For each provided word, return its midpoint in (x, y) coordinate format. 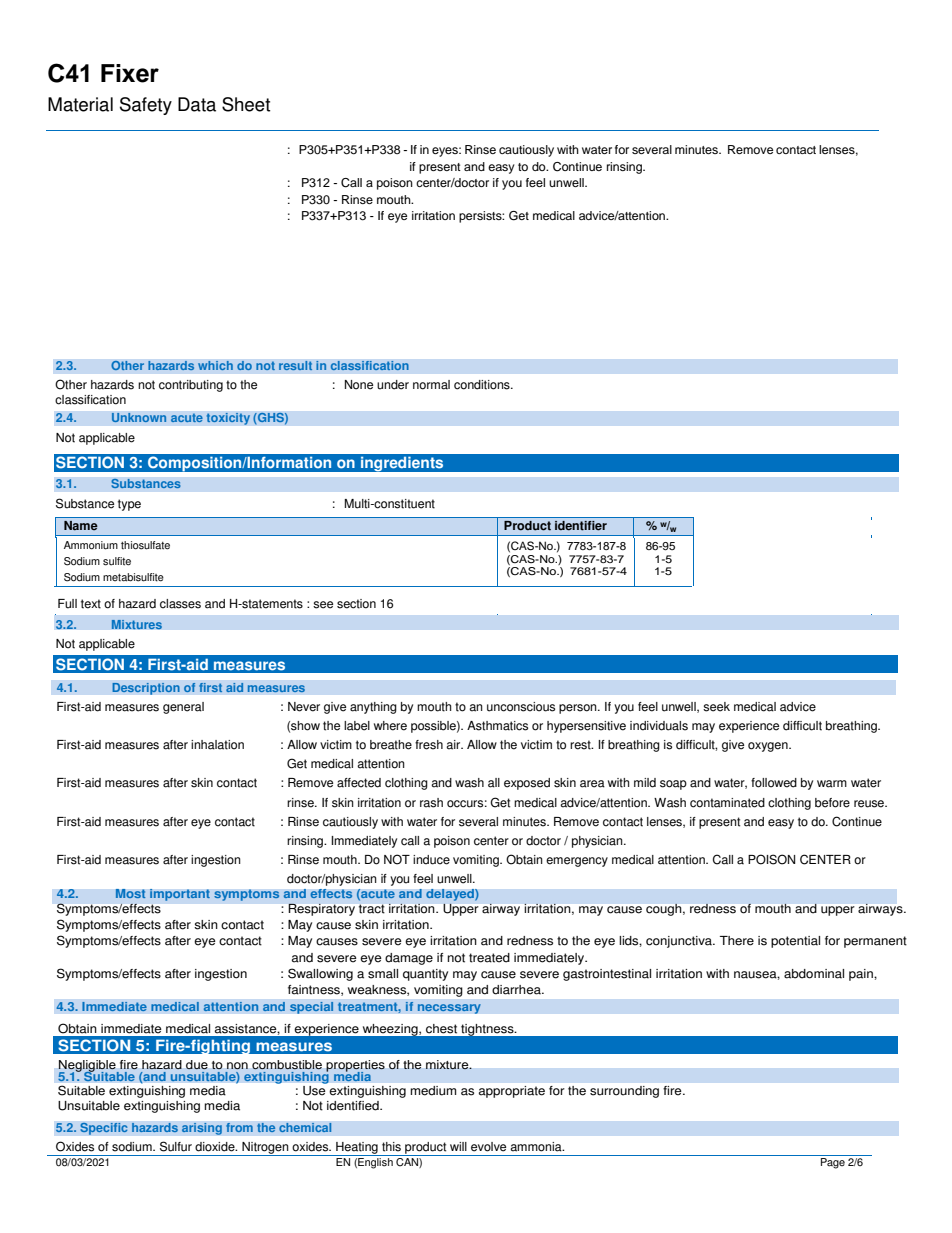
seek (716, 707)
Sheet (246, 104)
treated (489, 958)
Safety (146, 106)
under (393, 385)
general (183, 708)
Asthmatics (497, 726)
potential (795, 942)
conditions (483, 385)
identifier (581, 526)
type (129, 505)
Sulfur (176, 1146)
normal (431, 385)
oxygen (769, 747)
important (180, 895)
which (215, 365)
